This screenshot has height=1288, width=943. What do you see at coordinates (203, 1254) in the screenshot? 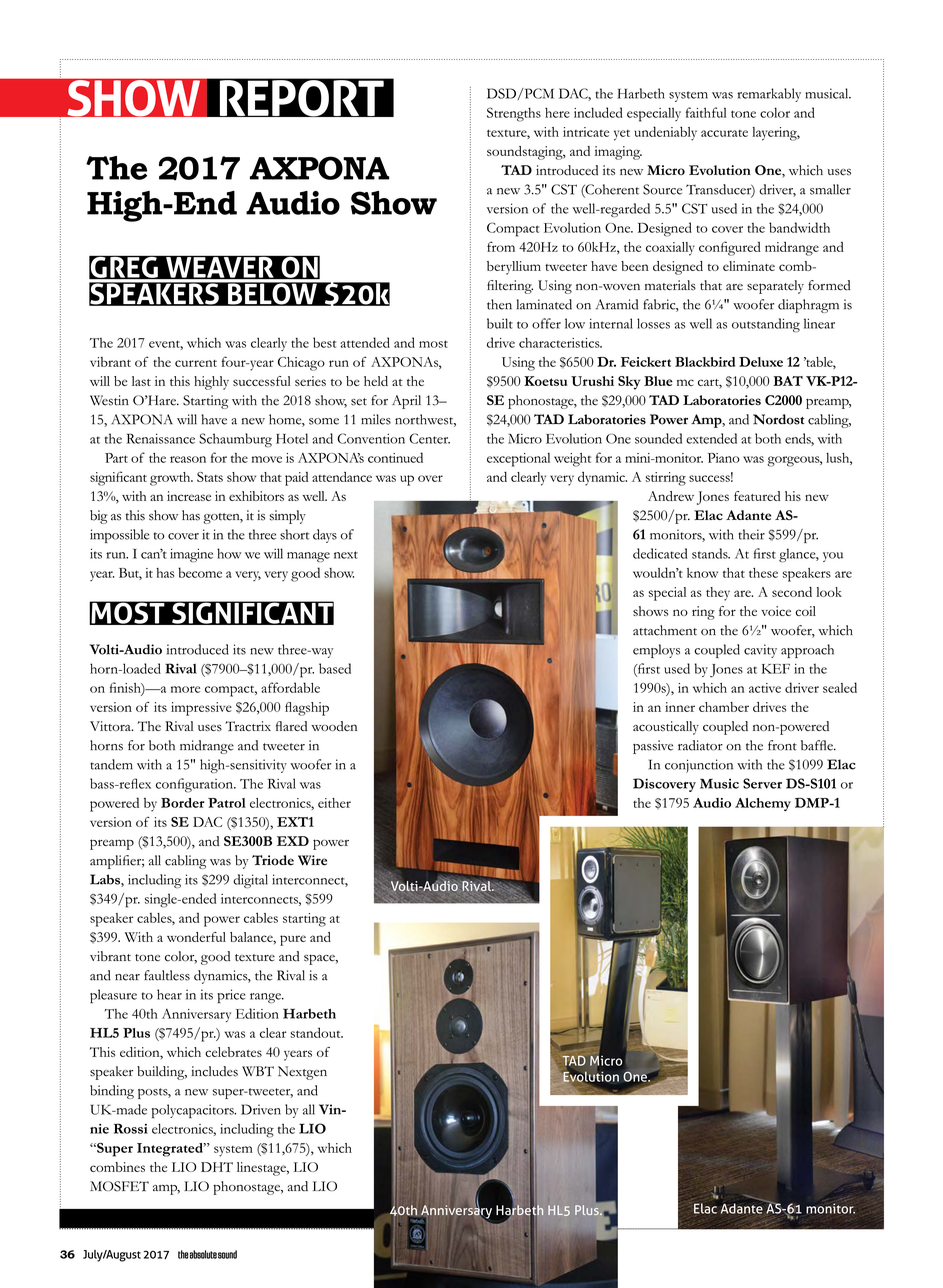
I see `absolute` at bounding box center [203, 1254].
